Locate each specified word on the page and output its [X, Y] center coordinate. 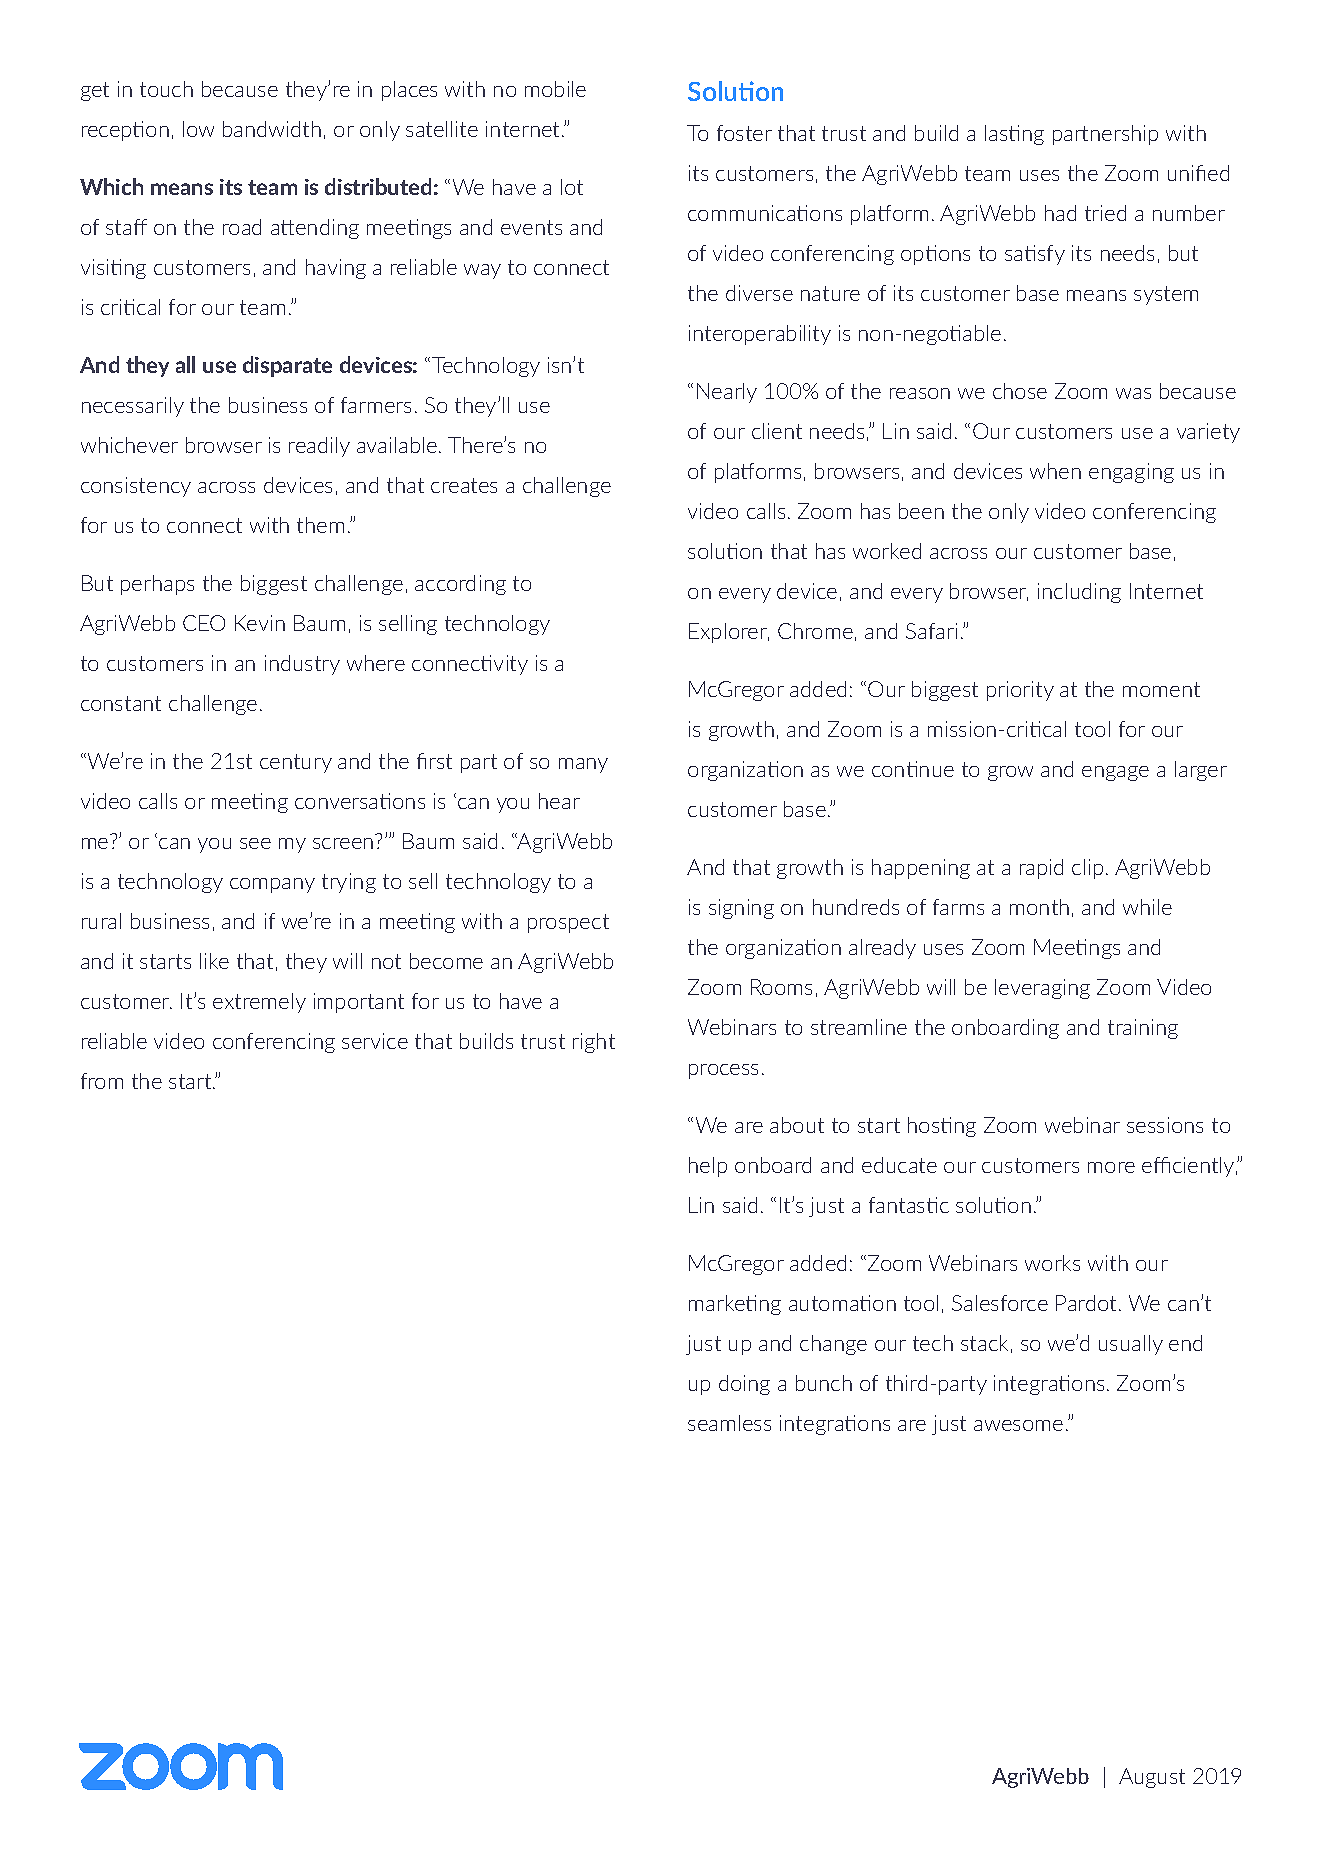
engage [1115, 773]
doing [744, 1385]
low [198, 129]
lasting [1014, 135]
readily [319, 447]
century [296, 763]
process [723, 1071]
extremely [259, 1003]
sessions [1165, 1125]
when [1055, 471]
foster [744, 133]
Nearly [727, 393]
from [102, 1081]
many [583, 765]
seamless [729, 1423]
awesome [1018, 1425]
